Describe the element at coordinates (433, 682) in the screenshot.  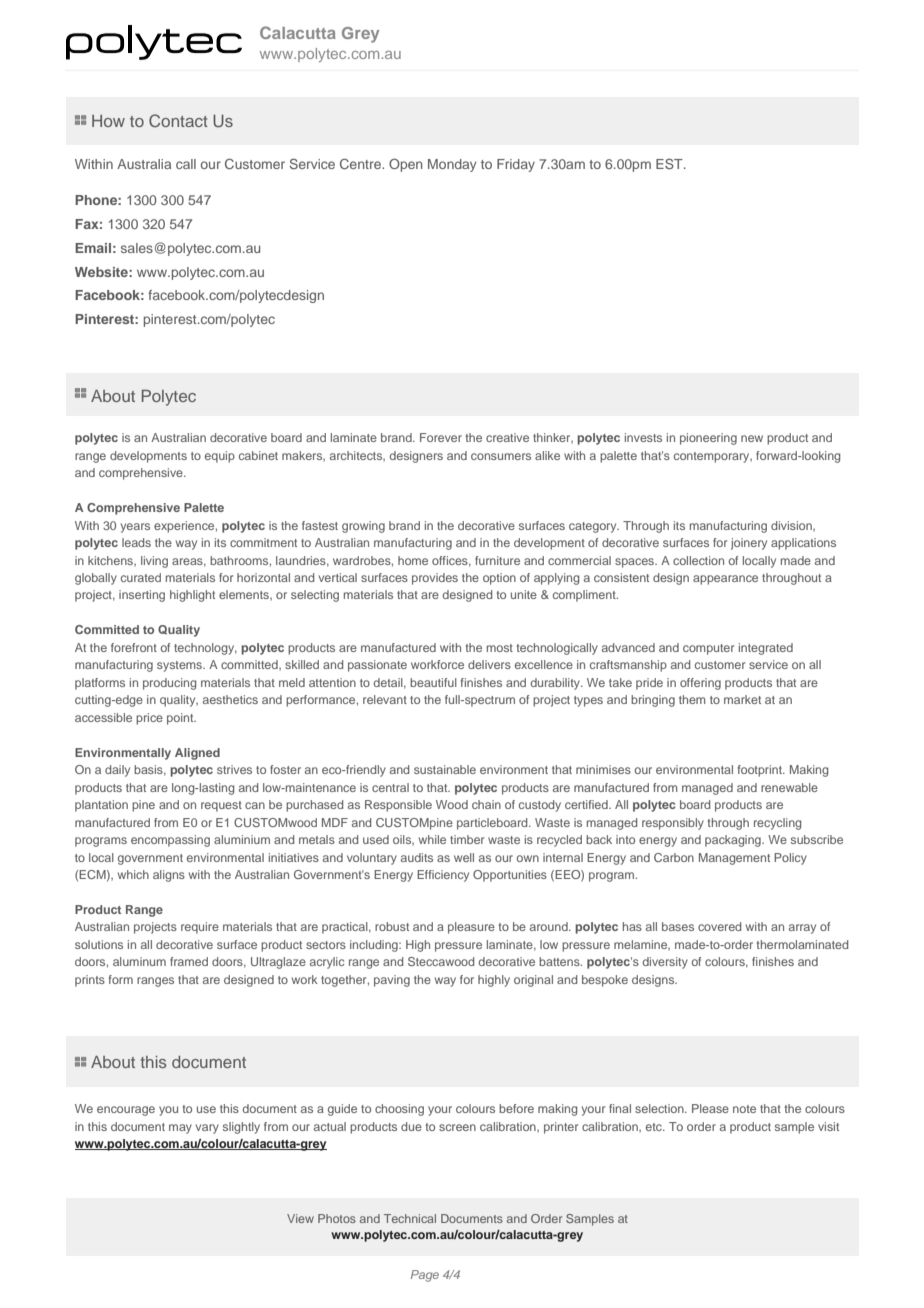
I see `beautiful` at that location.
